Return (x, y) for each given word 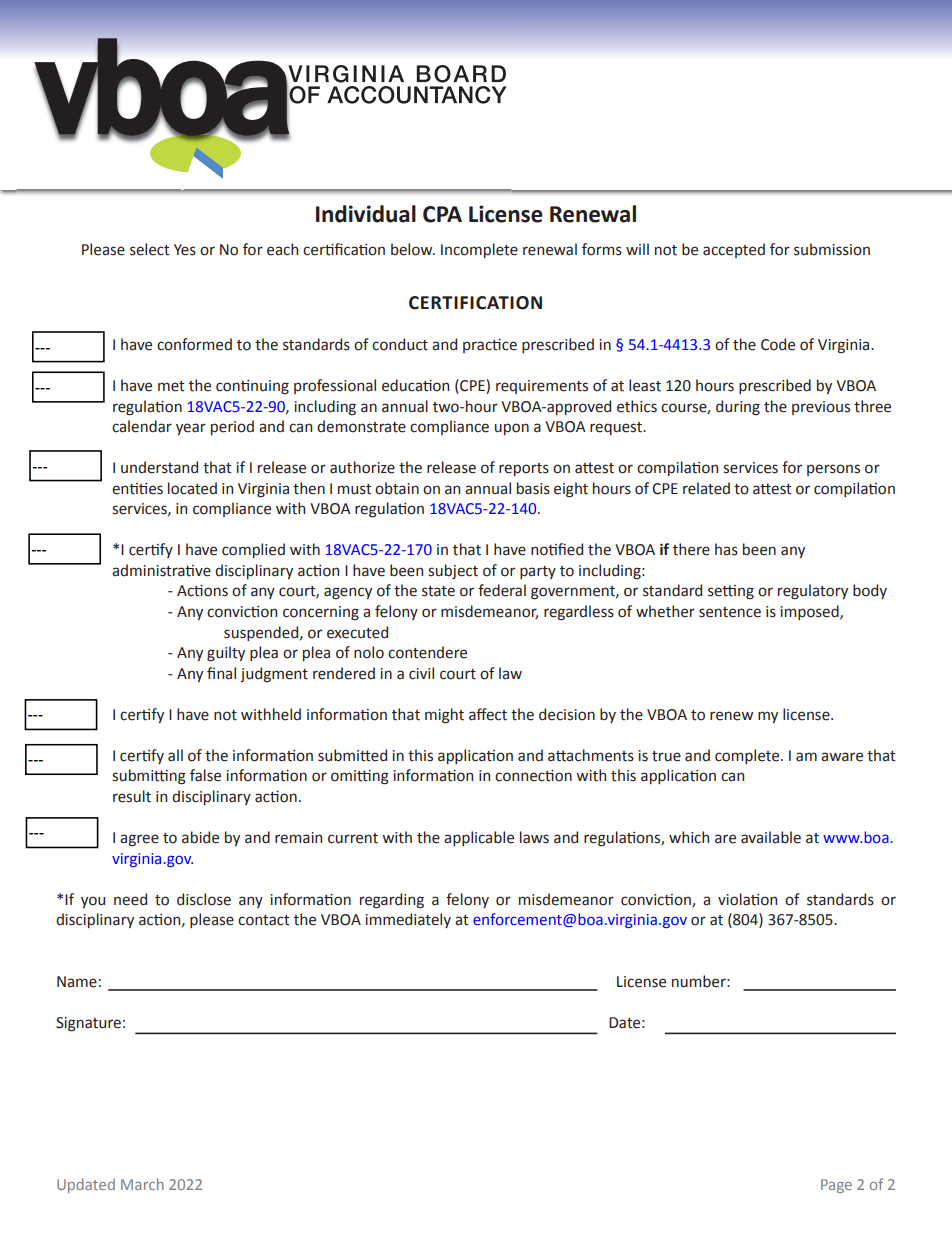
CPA (442, 214)
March (142, 1184)
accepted (734, 250)
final (221, 673)
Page (836, 1186)
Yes (185, 250)
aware (842, 757)
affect (488, 714)
